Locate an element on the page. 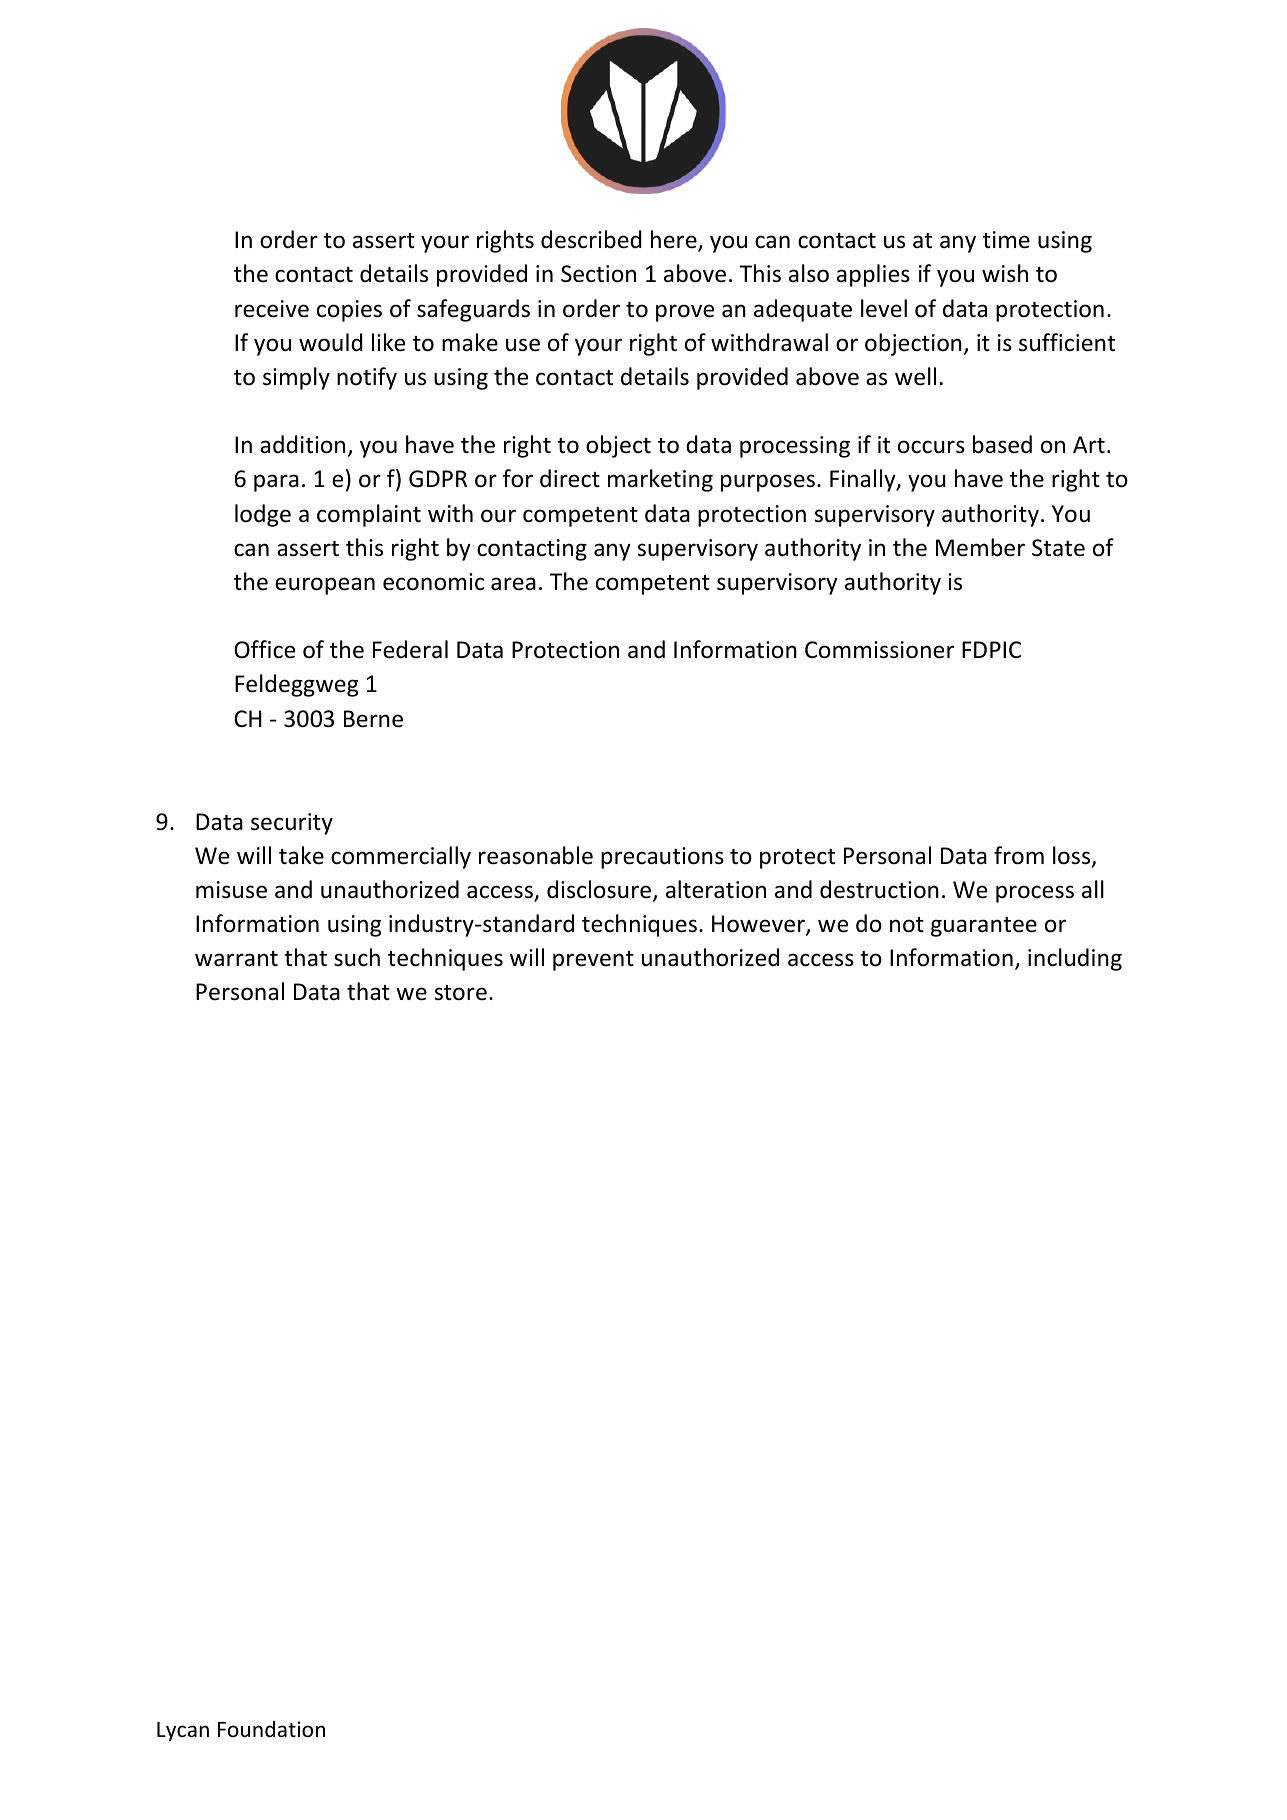 The height and width of the page is (1820, 1287). Foundation is located at coordinates (271, 1729).
